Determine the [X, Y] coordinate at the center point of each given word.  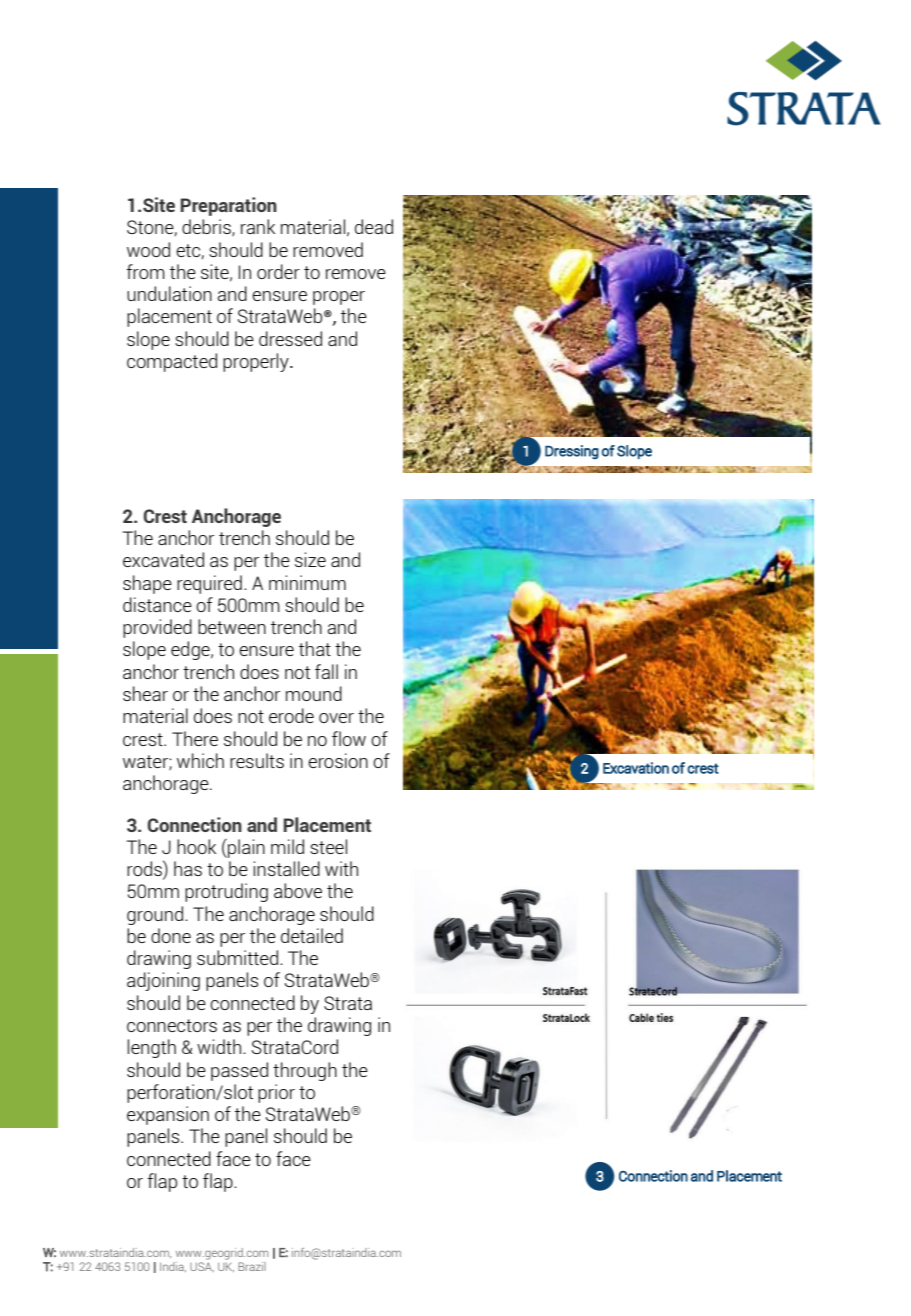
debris [207, 227]
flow [349, 738]
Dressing [572, 452]
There [195, 738]
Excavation [636, 768]
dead [374, 226]
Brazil [252, 1266]
